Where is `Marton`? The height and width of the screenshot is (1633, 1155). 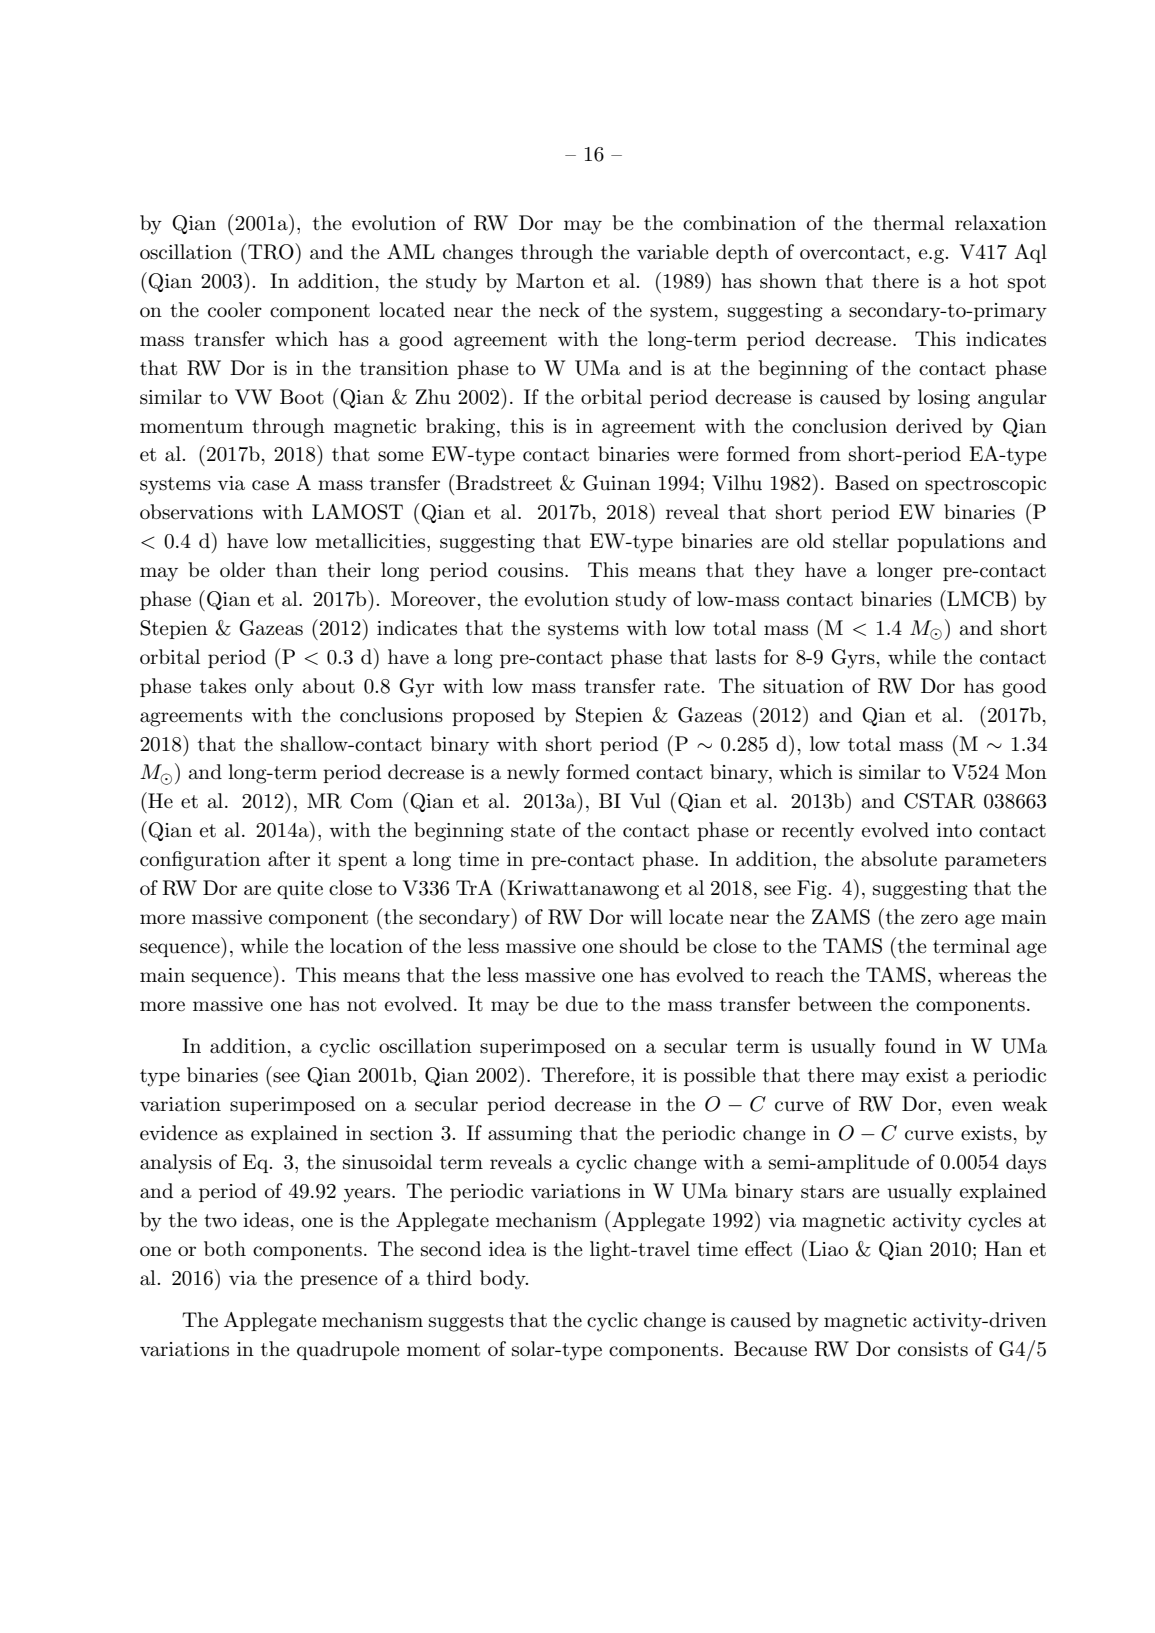 Marton is located at coordinates (550, 281).
